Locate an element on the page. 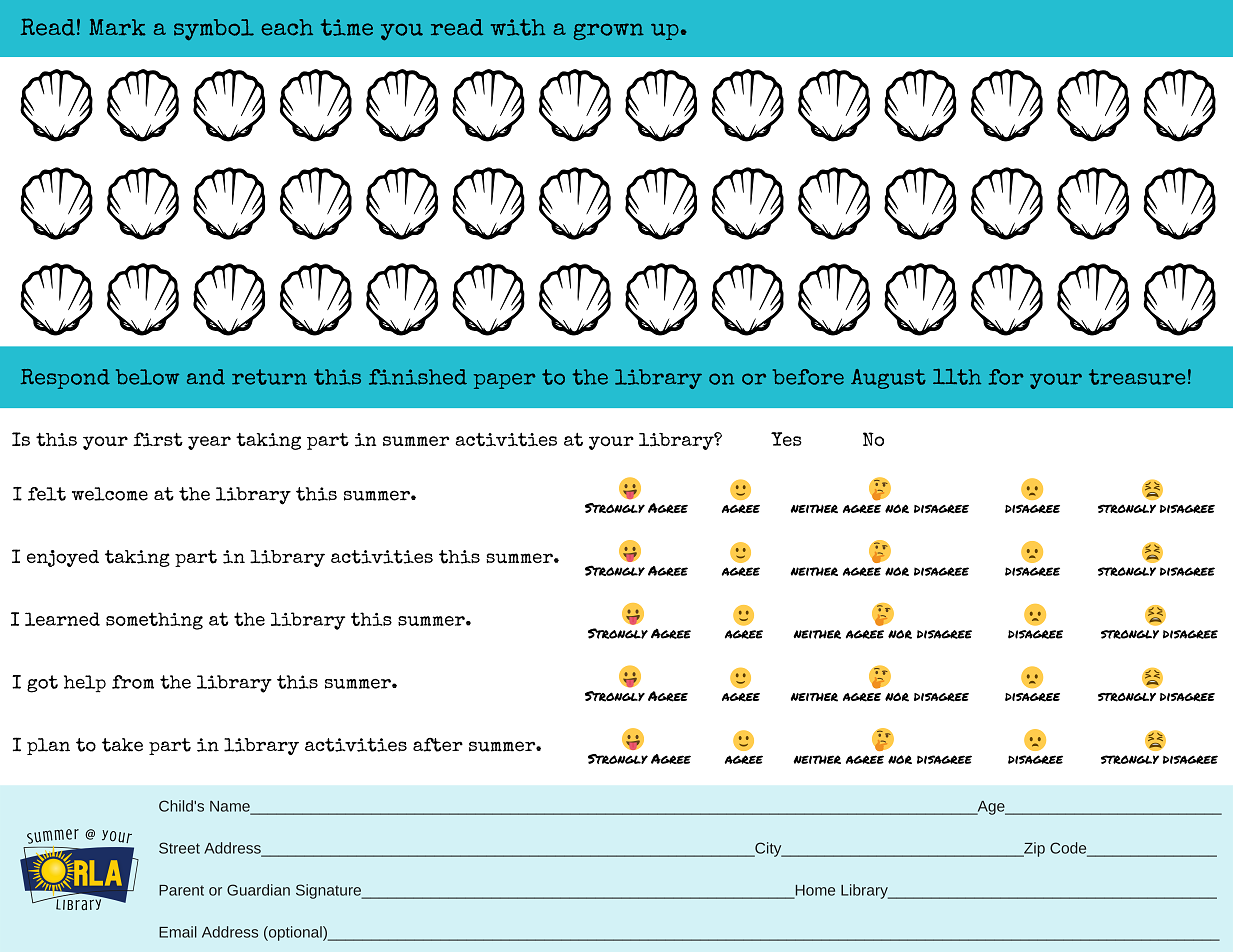 This page has width=1233, height=952. welcome is located at coordinates (110, 494).
